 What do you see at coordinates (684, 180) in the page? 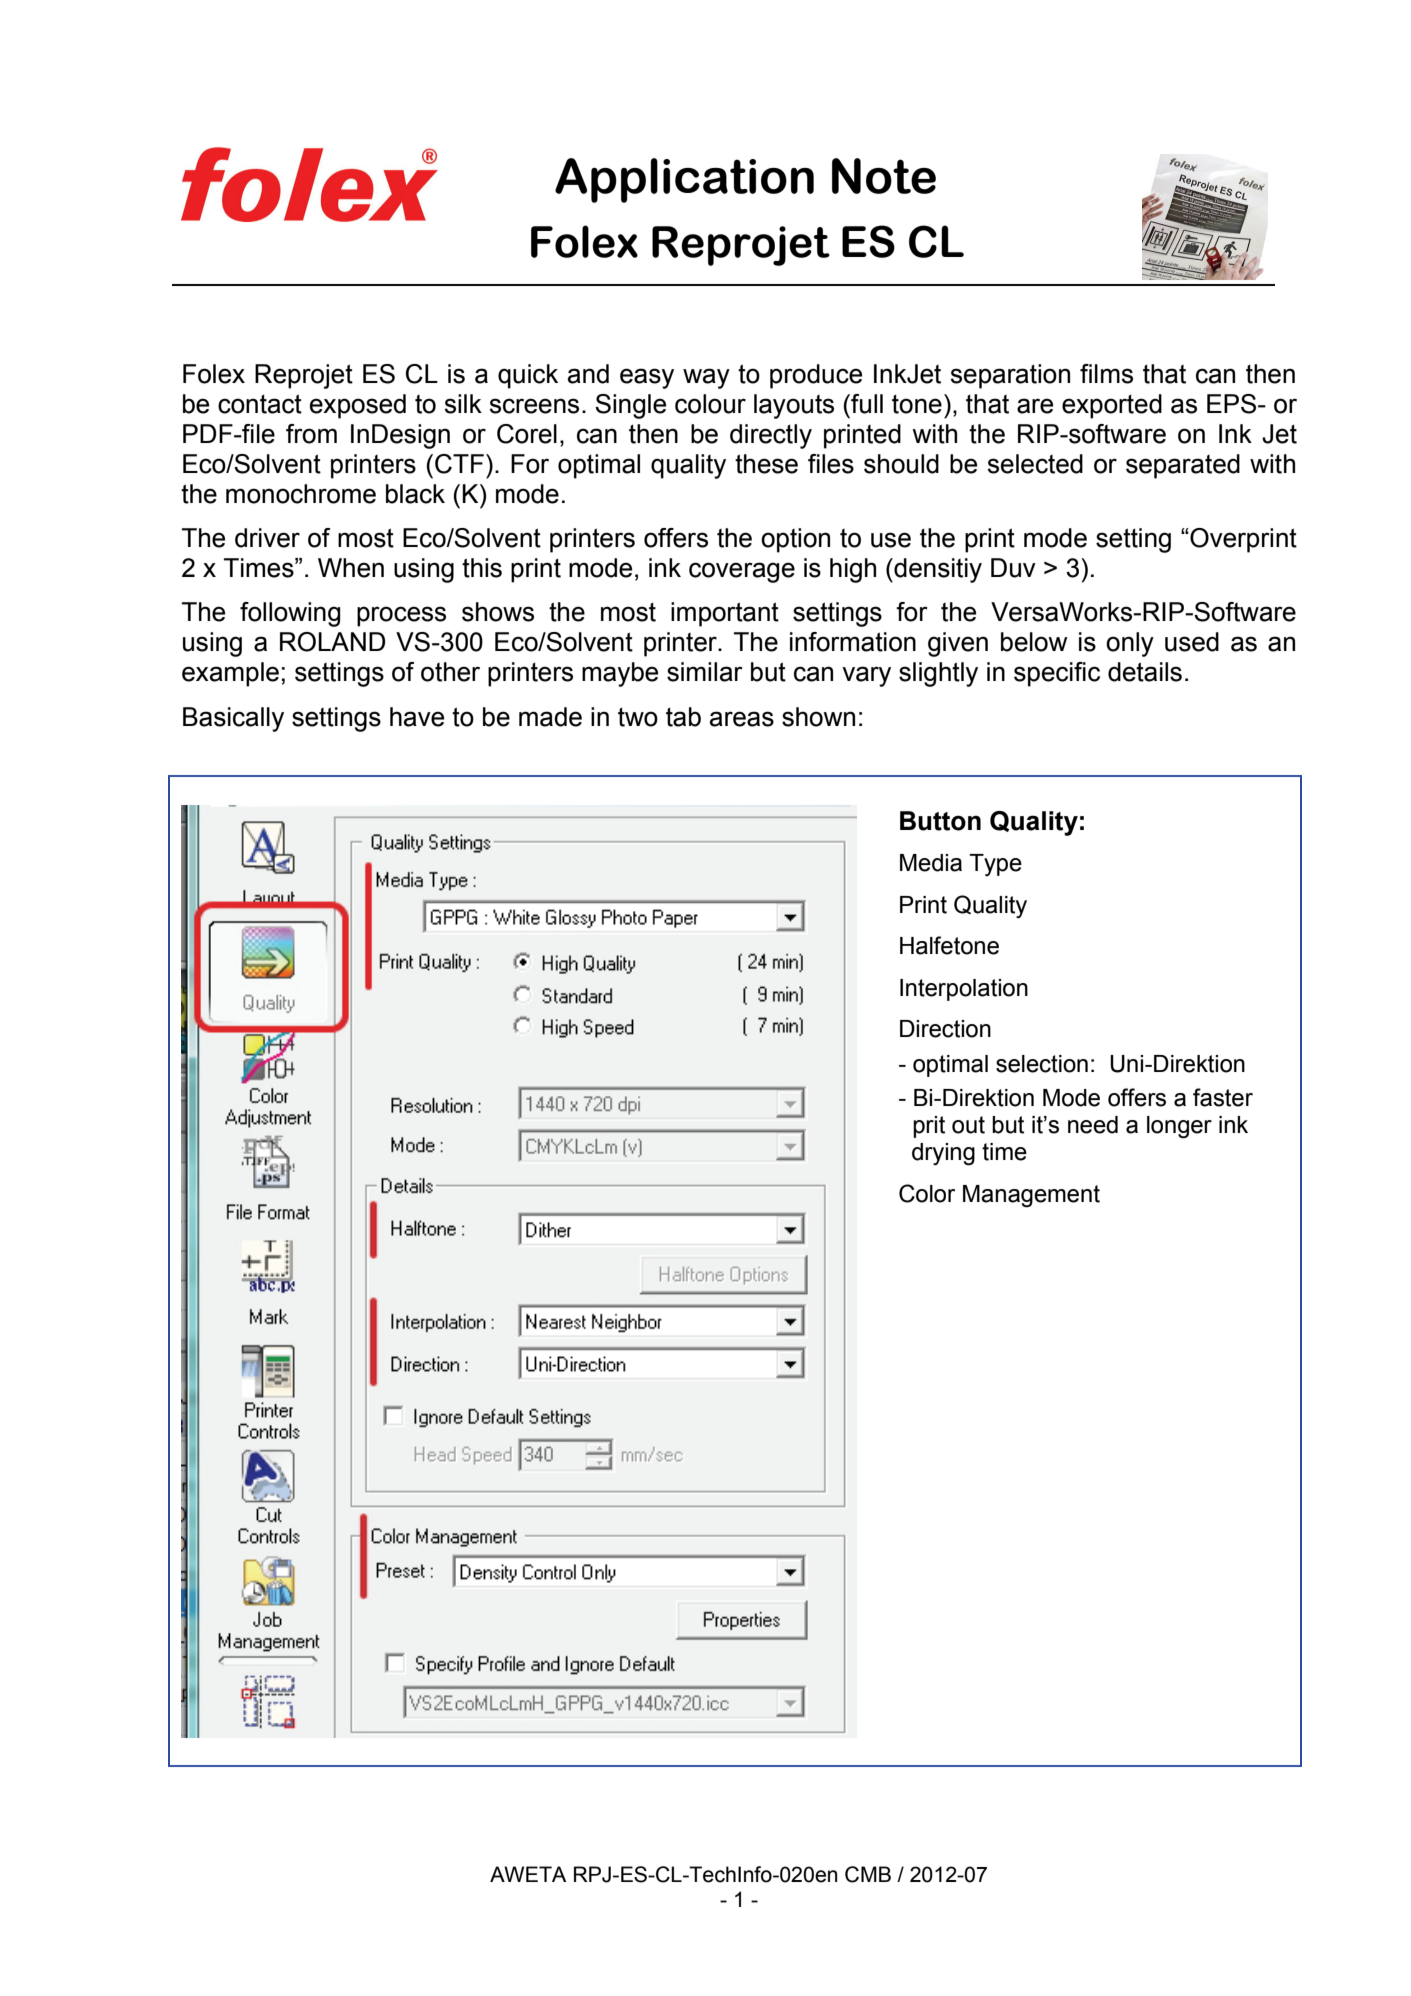
I see `Application` at bounding box center [684, 180].
